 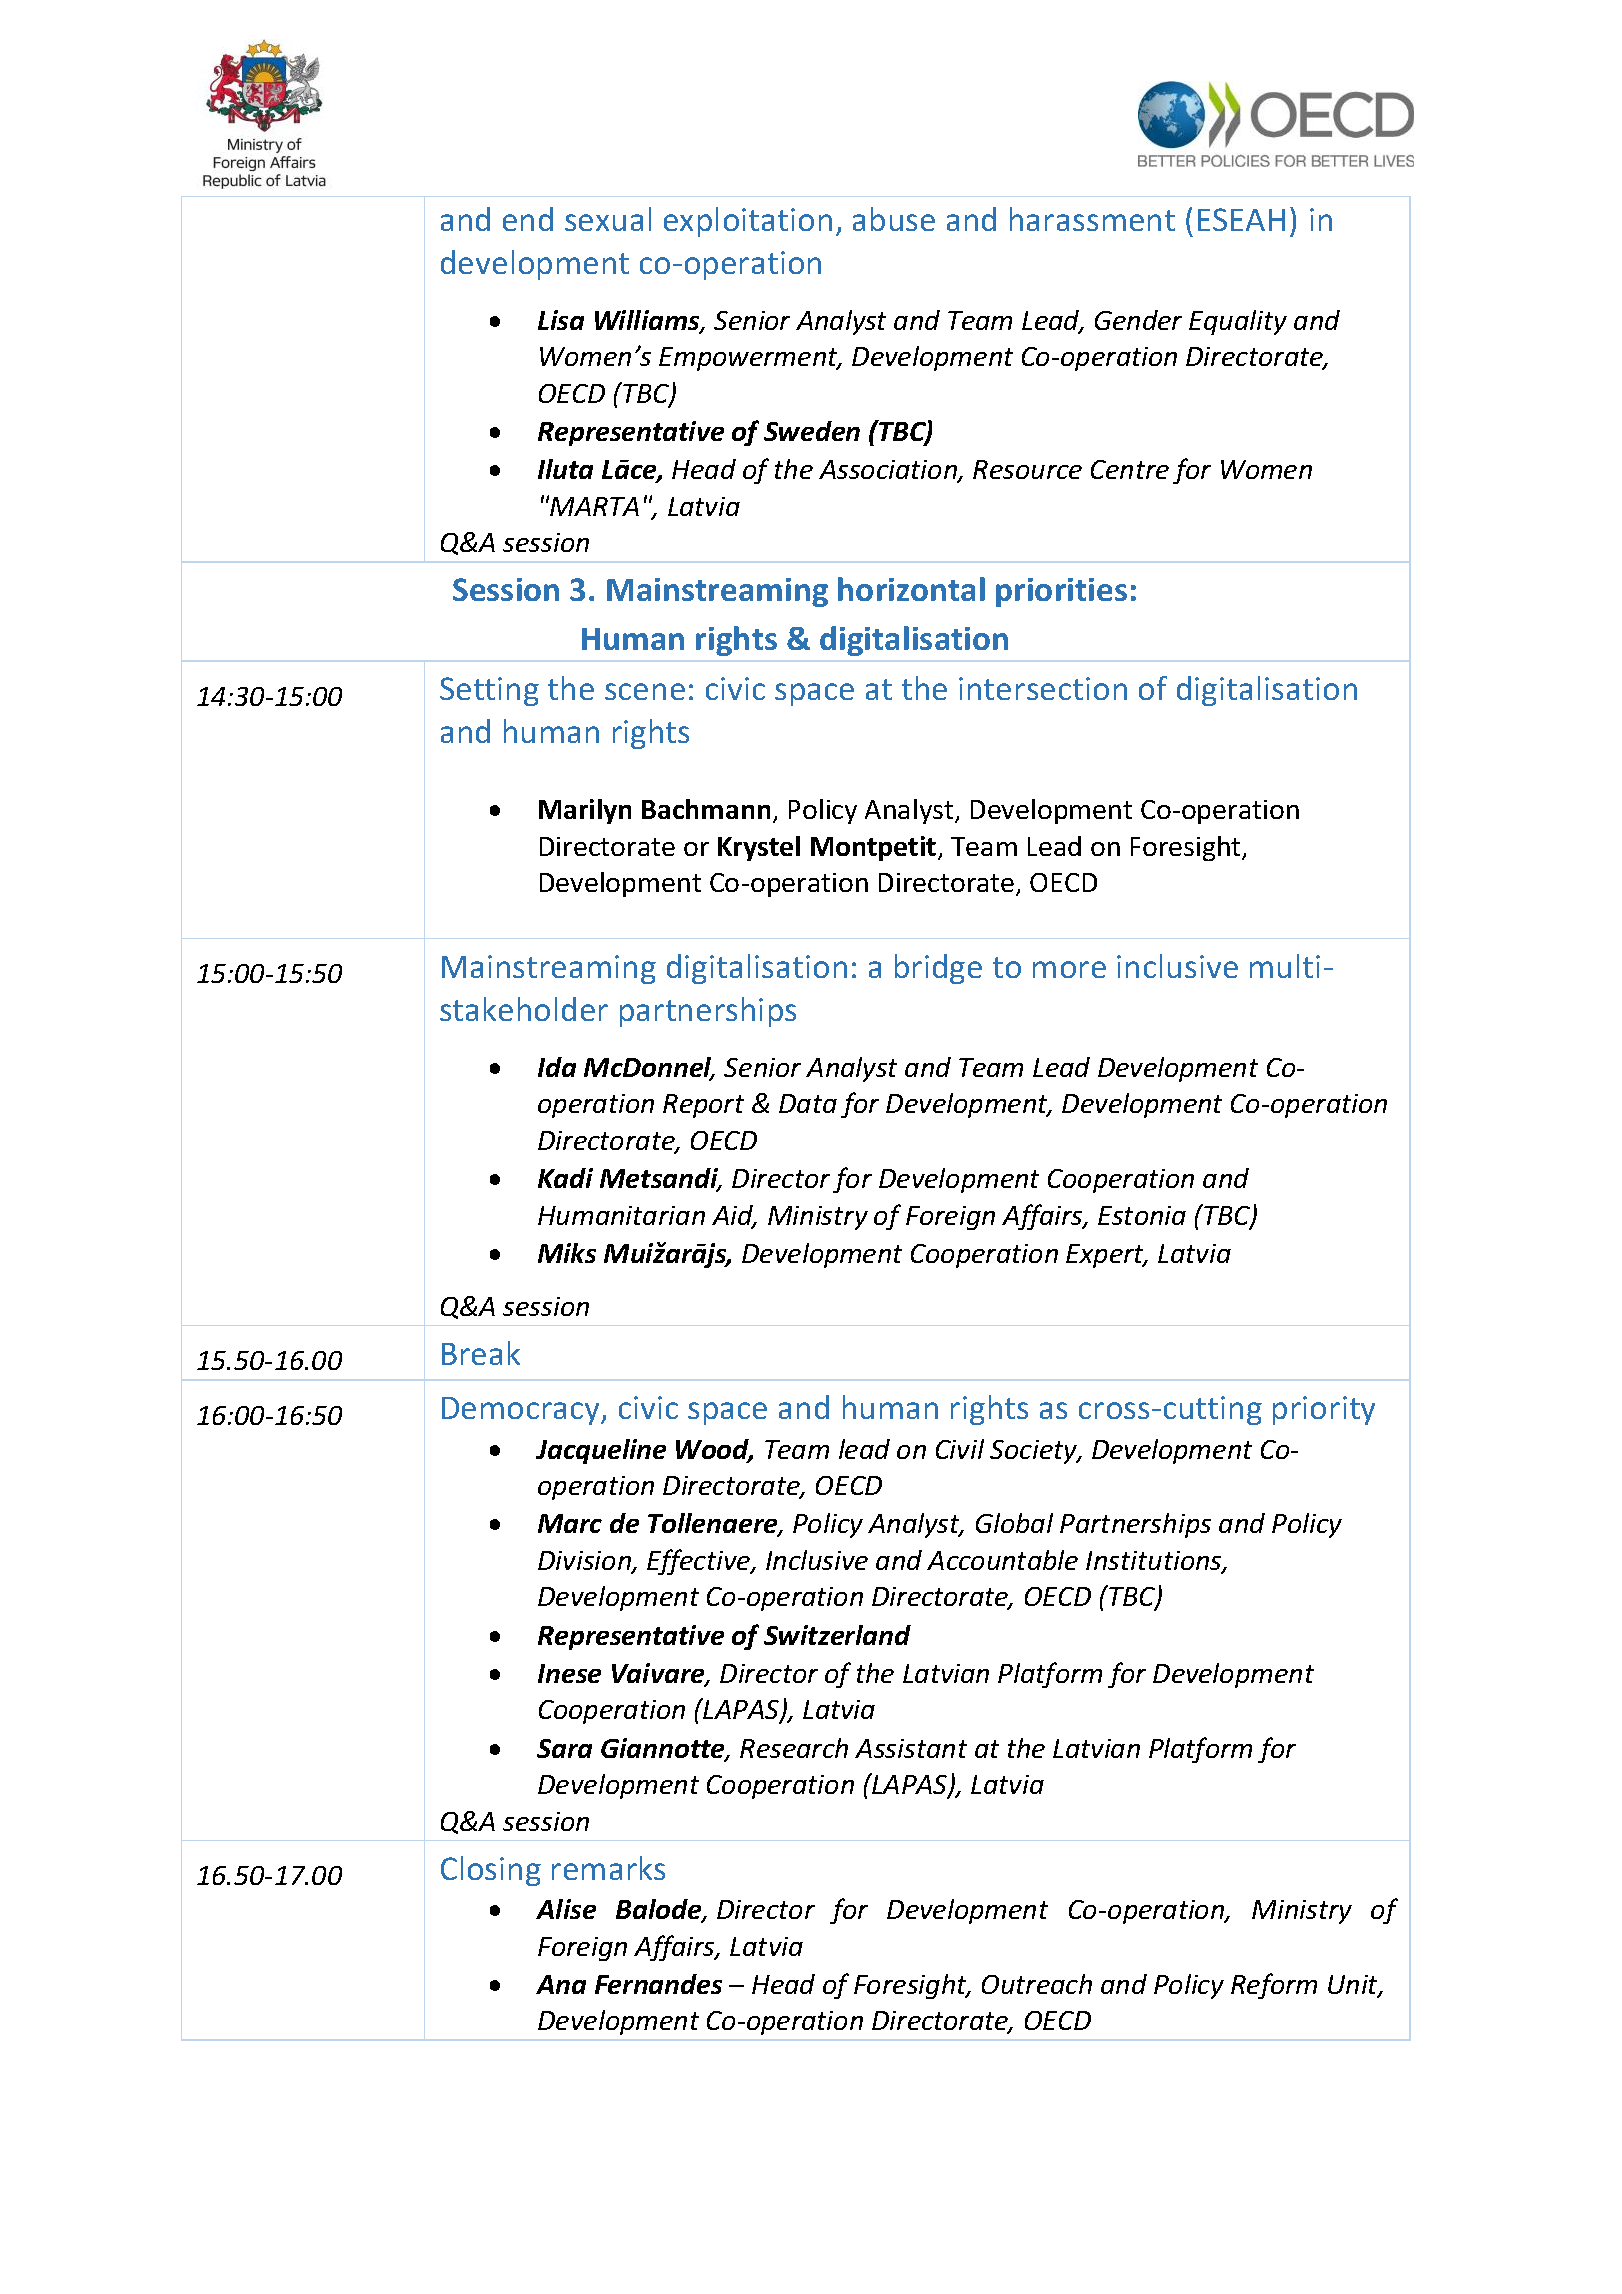 I want to click on sexual, so click(x=608, y=219).
